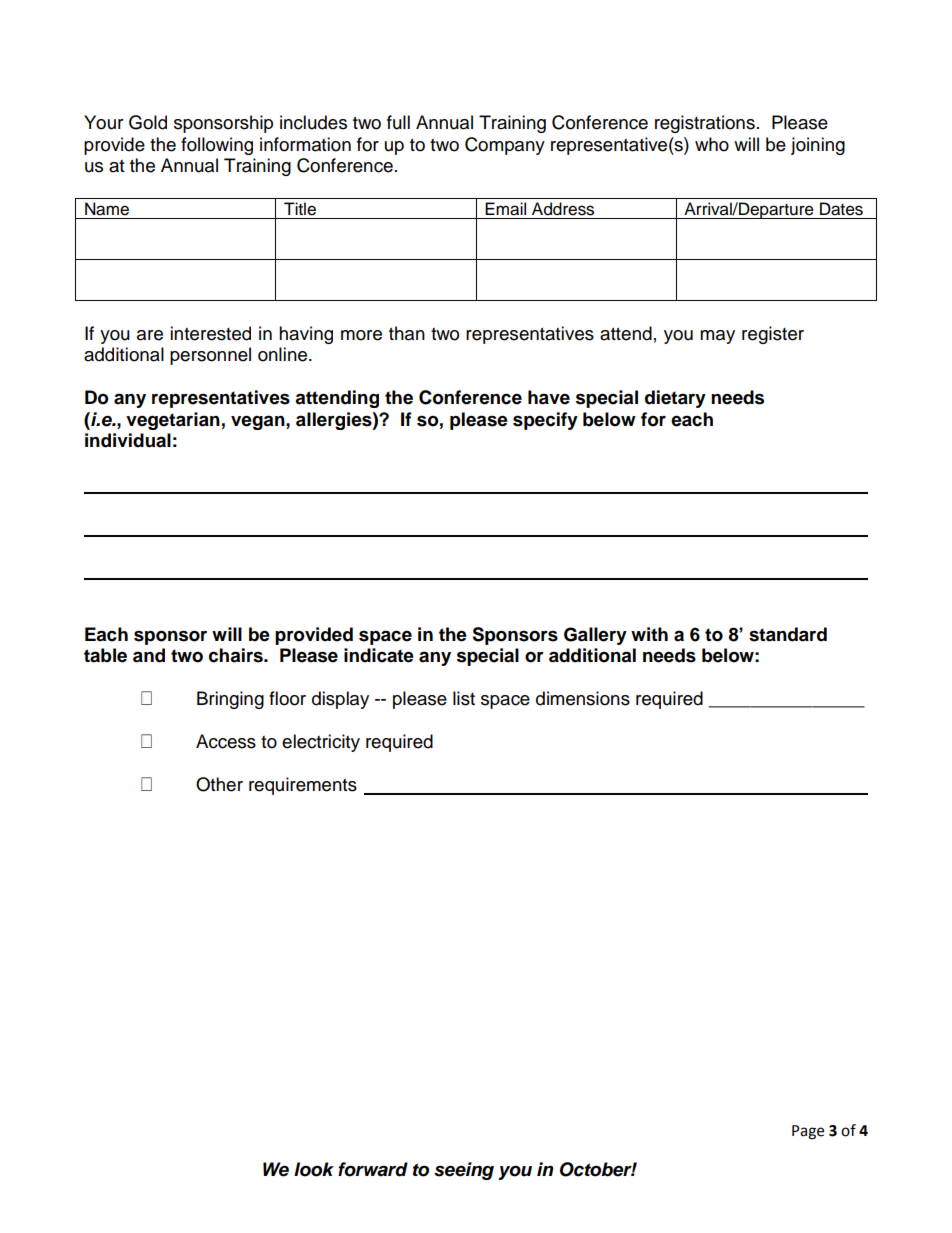  Describe the element at coordinates (505, 146) in the document. I see `Company` at that location.
